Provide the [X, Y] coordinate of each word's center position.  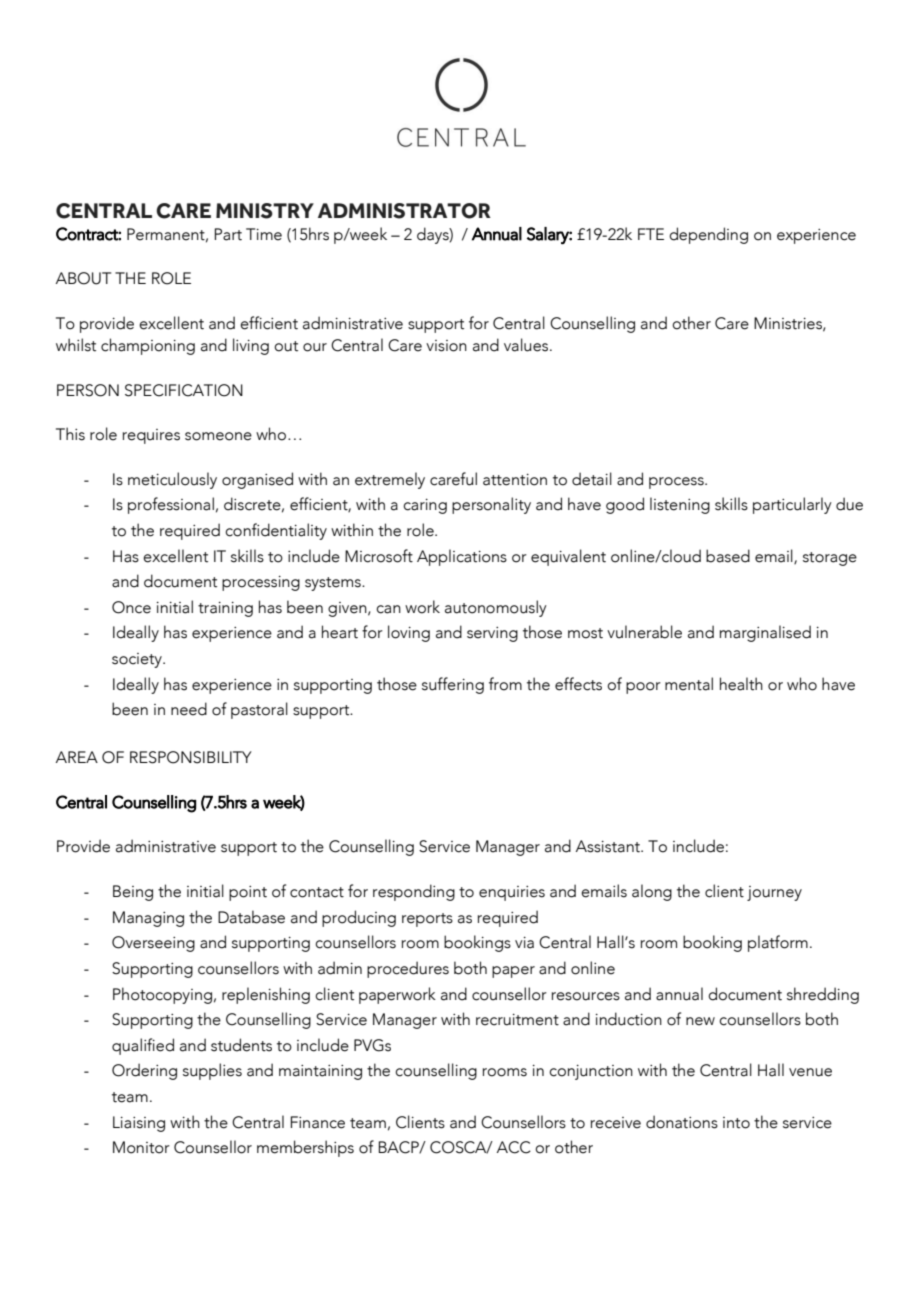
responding [414, 892]
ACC [514, 1147]
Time [264, 234]
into [736, 1123]
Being [133, 893]
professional [171, 505]
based [728, 556]
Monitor [141, 1147]
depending [708, 235]
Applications [462, 557]
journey [774, 893]
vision [446, 346]
